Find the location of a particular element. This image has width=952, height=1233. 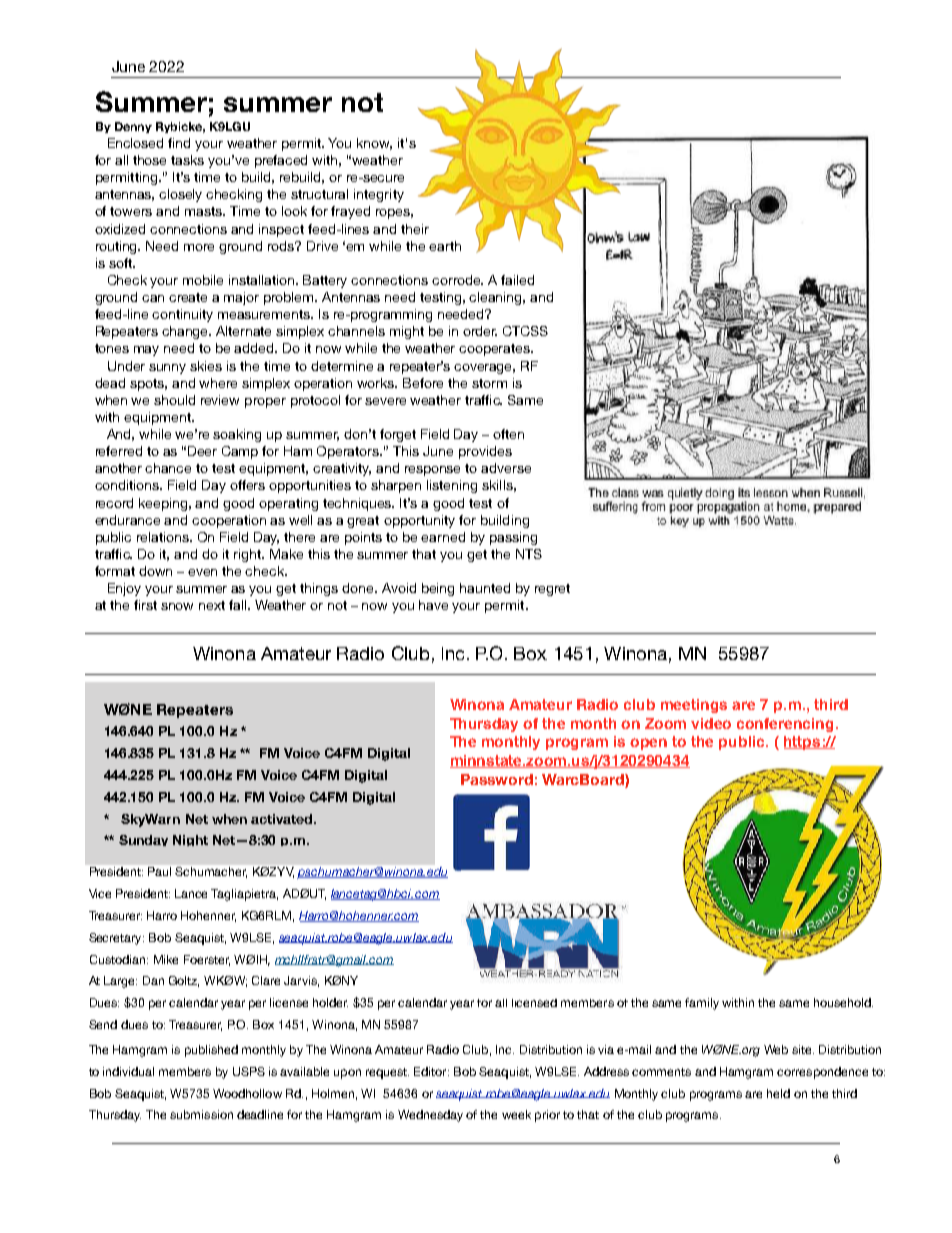

chance is located at coordinates (168, 468).
